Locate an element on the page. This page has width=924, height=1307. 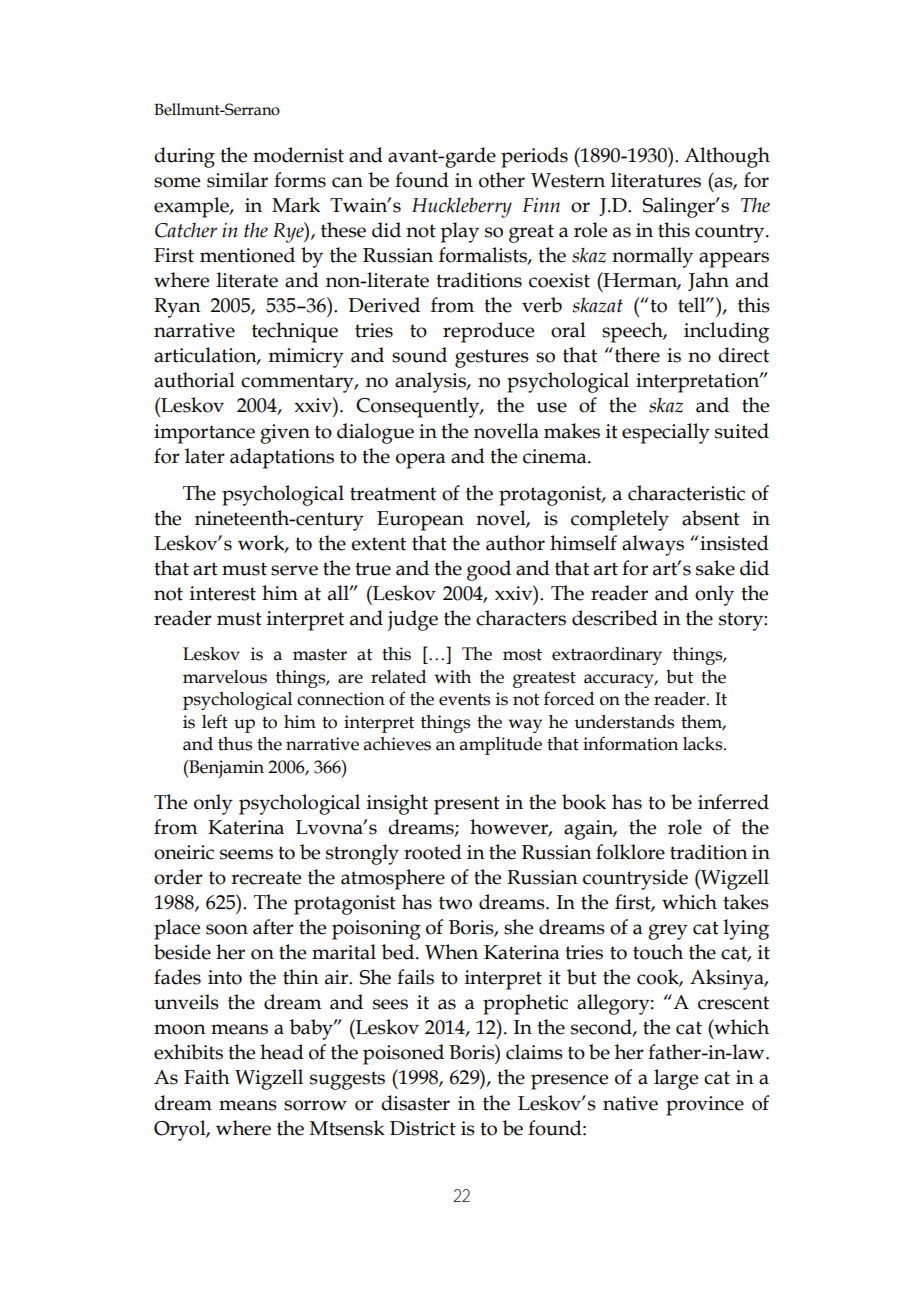
present is located at coordinates (467, 805).
